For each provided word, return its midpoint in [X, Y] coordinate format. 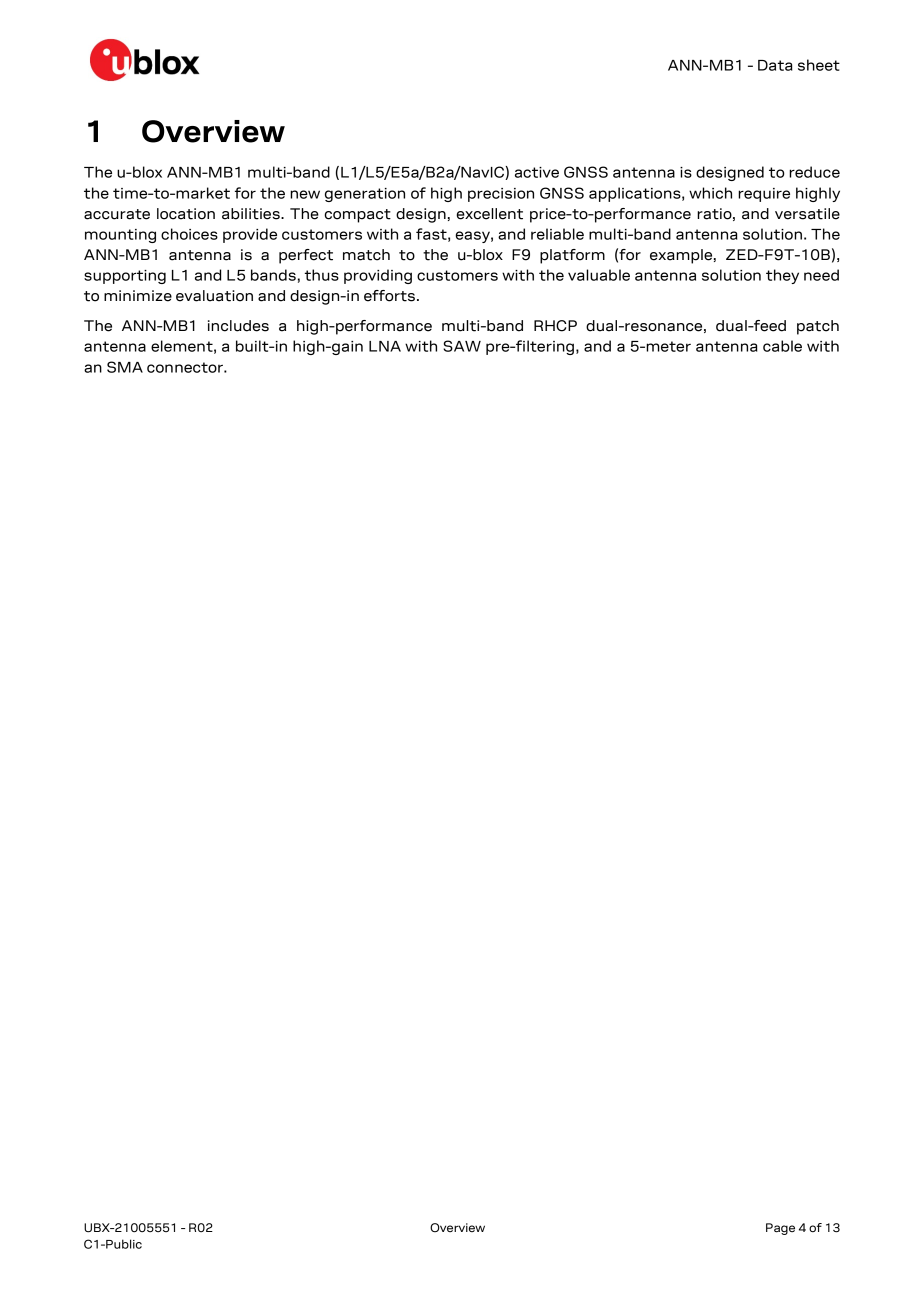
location [186, 214]
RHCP [555, 326]
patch [818, 327]
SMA [125, 367]
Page [780, 1229]
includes [238, 326]
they [782, 276]
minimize [138, 296]
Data [775, 65]
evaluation [214, 296]
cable [782, 346]
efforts [389, 296]
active [537, 172]
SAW [462, 346]
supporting [125, 277]
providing [378, 276]
